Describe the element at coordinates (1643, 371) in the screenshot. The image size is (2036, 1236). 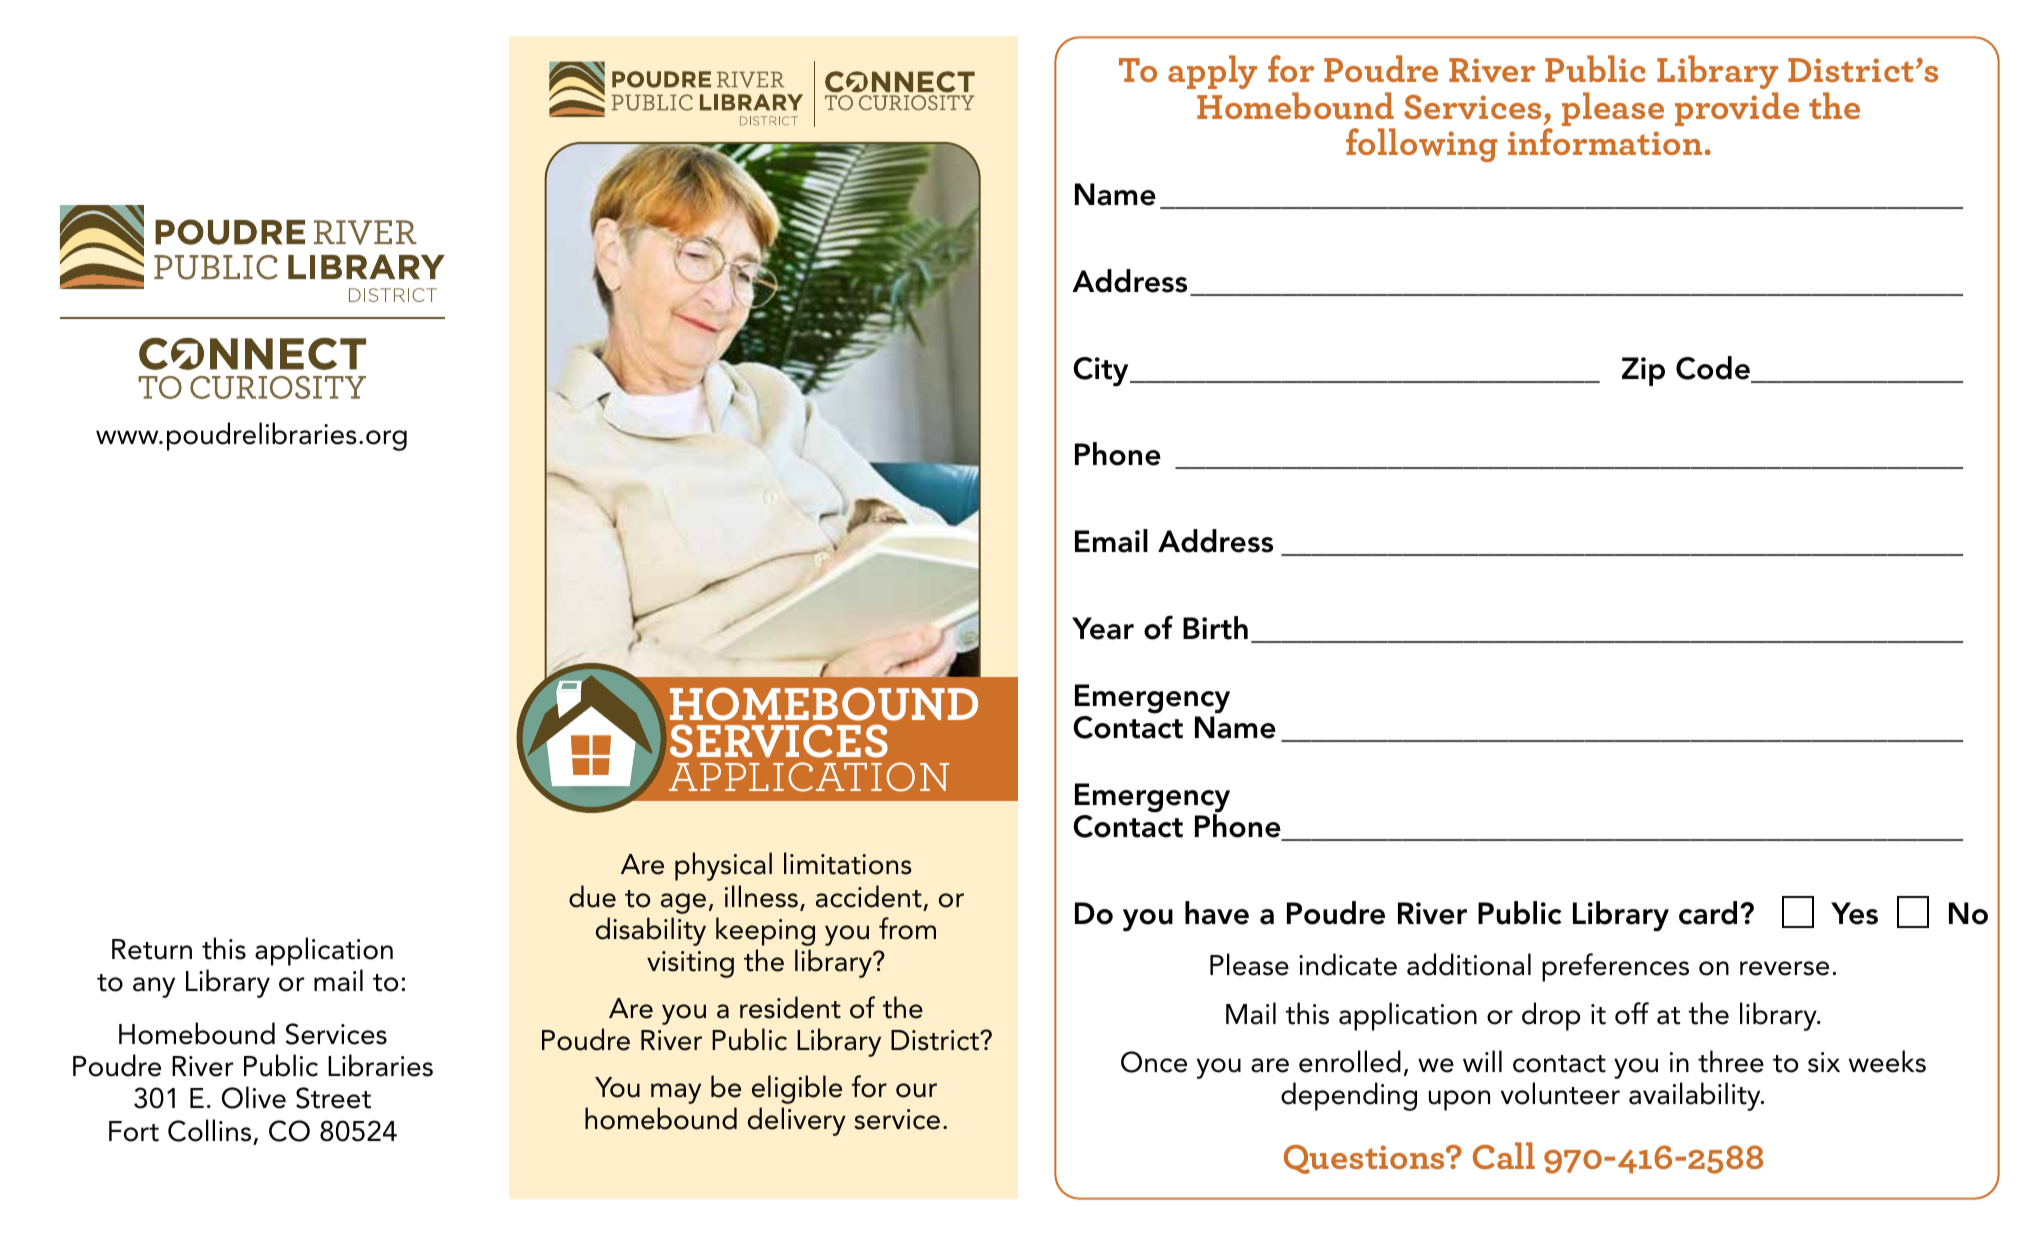
I see `Zip` at that location.
